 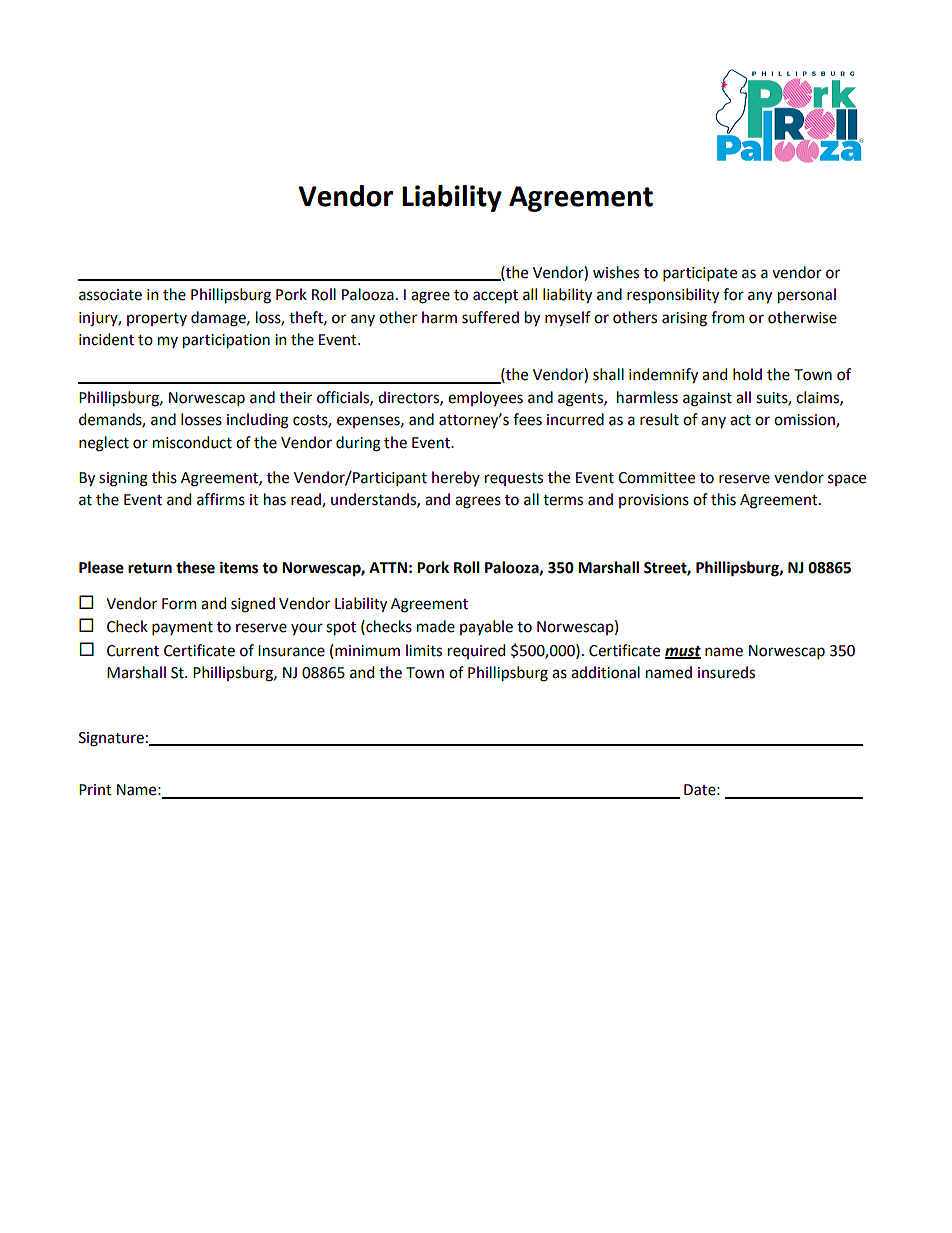 What do you see at coordinates (110, 295) in the screenshot?
I see `associate` at bounding box center [110, 295].
